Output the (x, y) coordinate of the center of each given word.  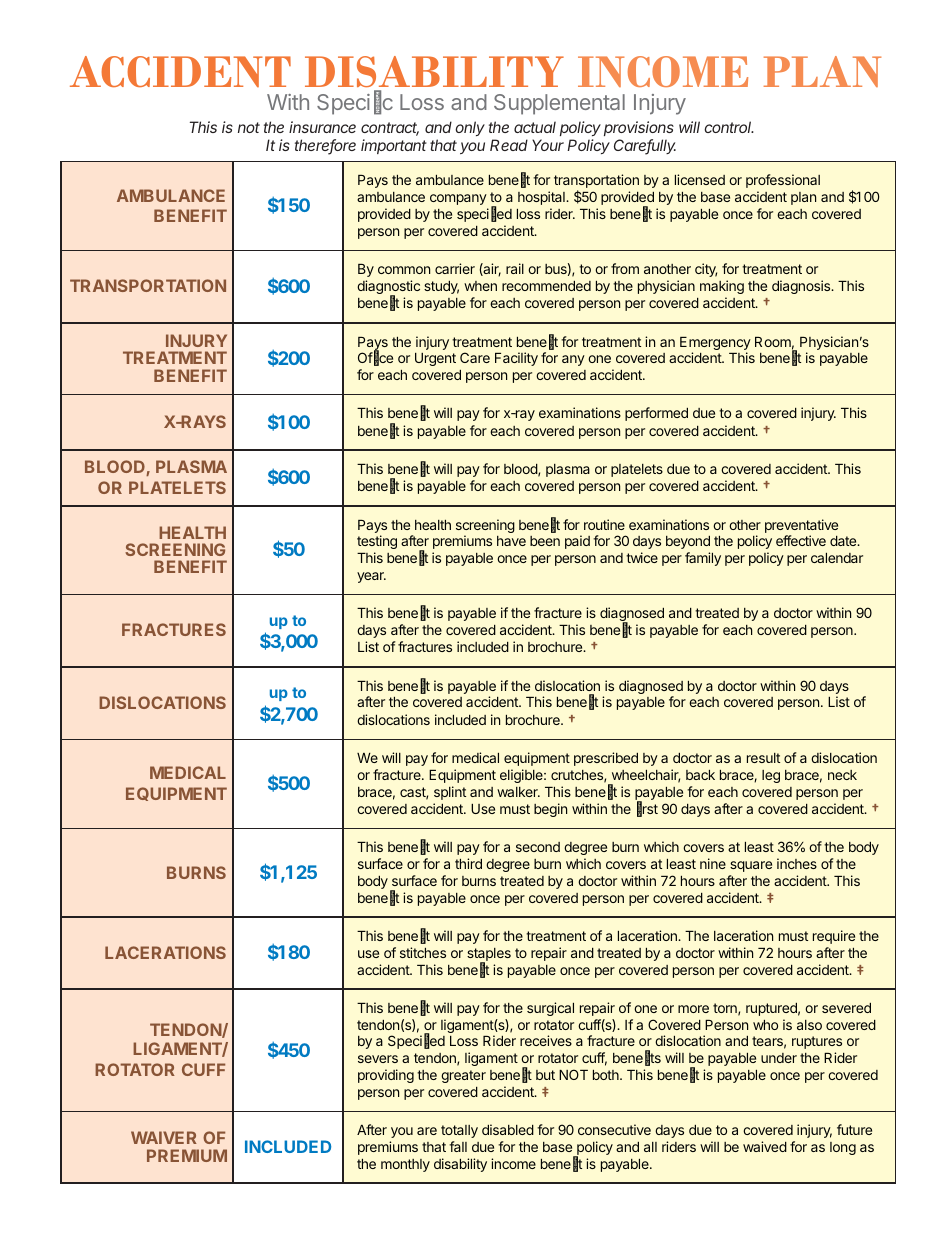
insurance (322, 127)
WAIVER (164, 1137)
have (511, 541)
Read (509, 145)
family (703, 559)
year (371, 577)
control (729, 127)
